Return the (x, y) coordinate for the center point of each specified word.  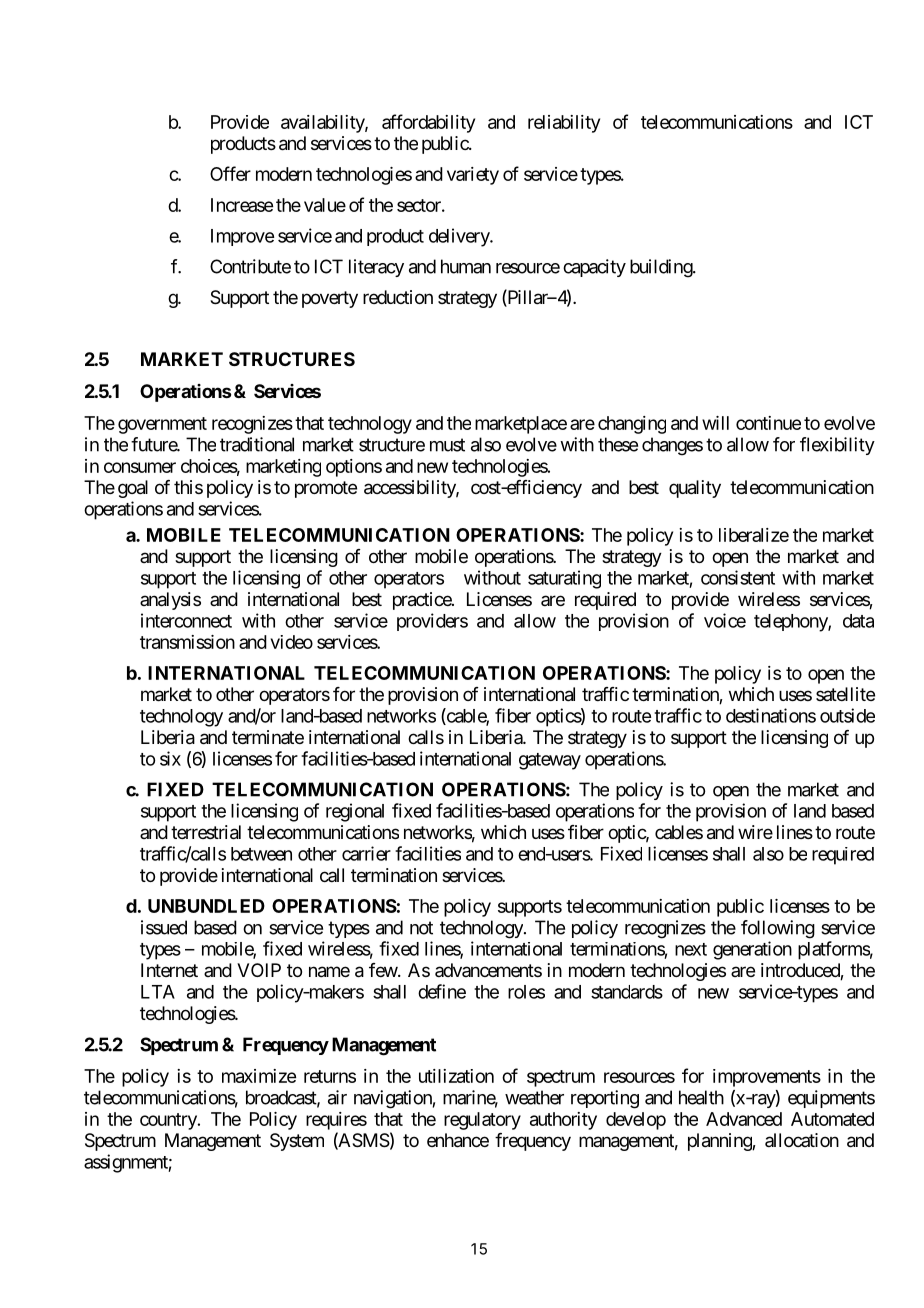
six (170, 758)
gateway (550, 761)
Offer (230, 173)
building (662, 268)
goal (133, 489)
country (169, 1121)
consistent (738, 577)
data (858, 621)
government (162, 425)
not (421, 928)
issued (164, 927)
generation (752, 950)
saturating (564, 579)
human (466, 266)
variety (473, 176)
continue (768, 423)
